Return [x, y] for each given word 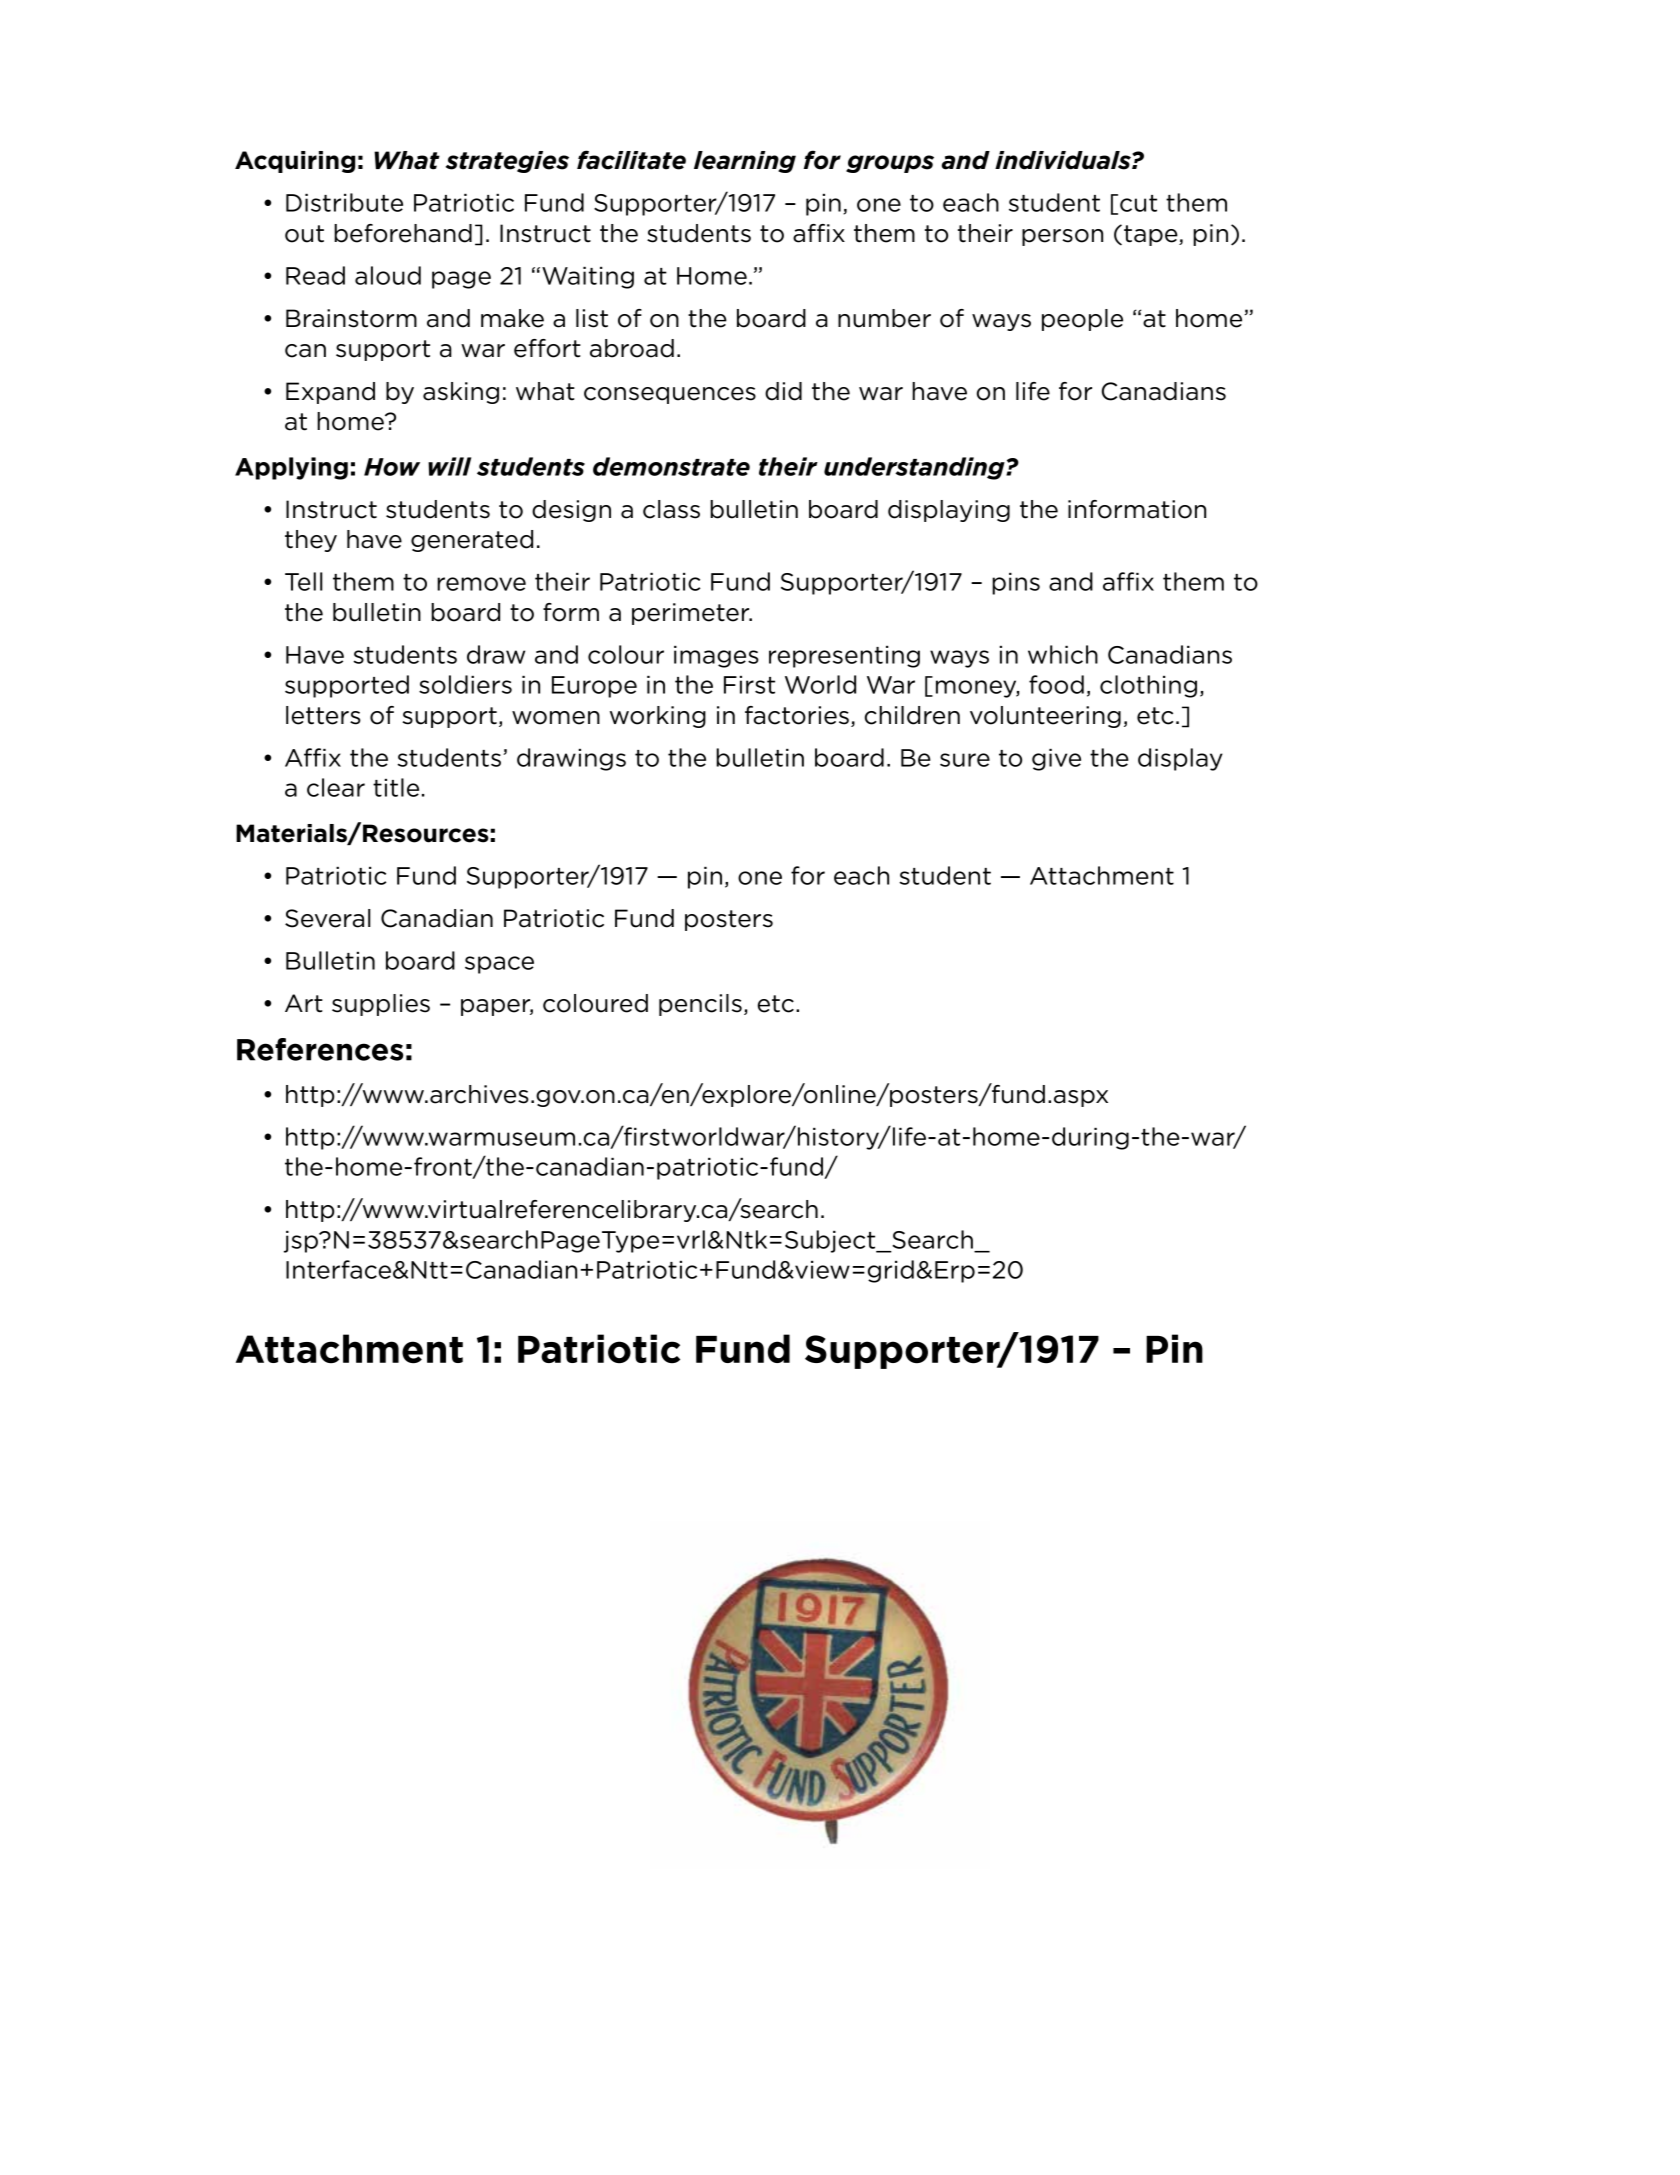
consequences [670, 395]
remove [481, 584]
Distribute [344, 202]
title [396, 787]
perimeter [692, 614]
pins [1016, 584]
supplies [381, 1005]
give [1056, 760]
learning [745, 162]
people [1082, 320]
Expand [330, 393]
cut [1138, 203]
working [658, 717]
